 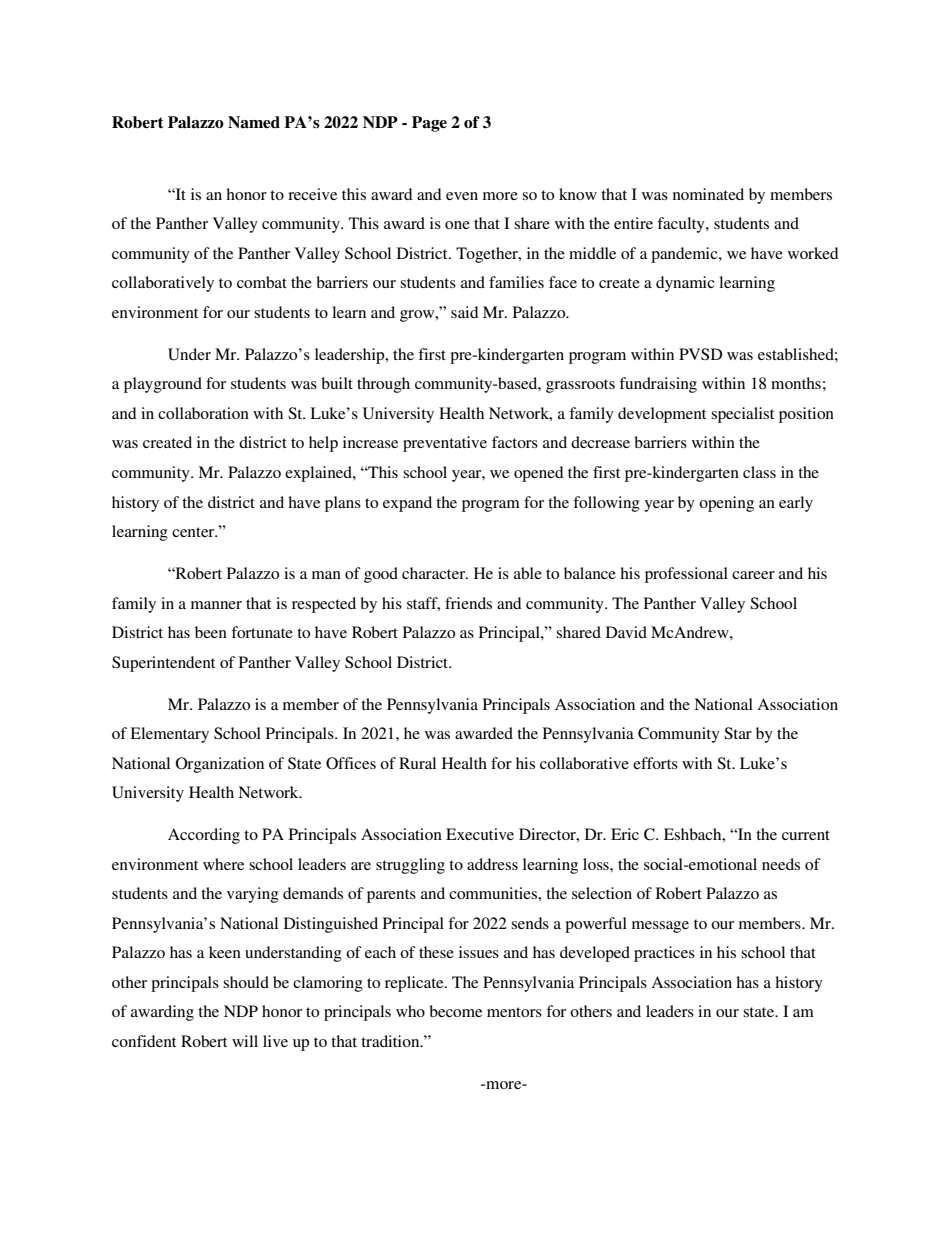 I want to click on Organization, so click(x=220, y=765).
